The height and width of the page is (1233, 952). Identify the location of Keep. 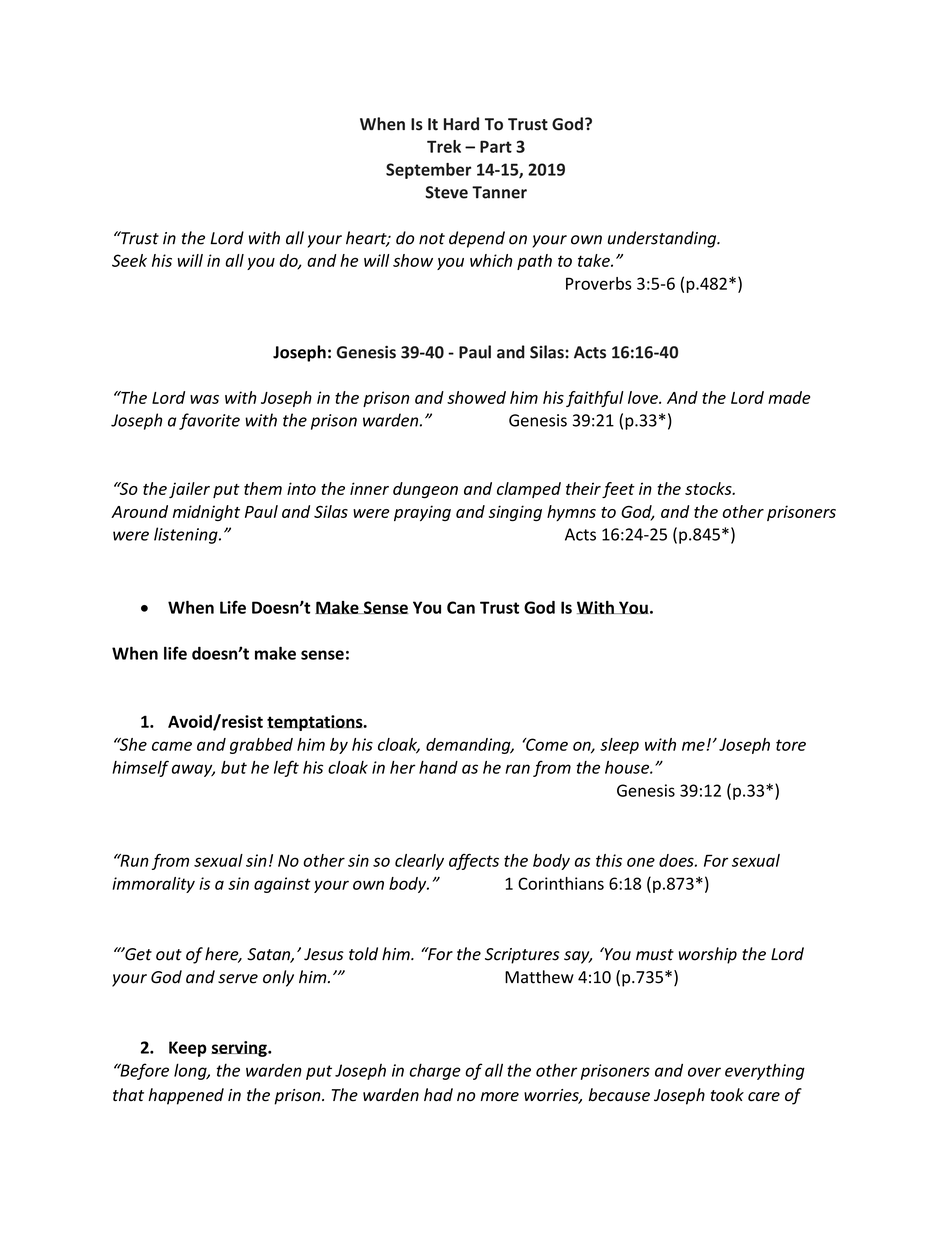
(188, 1049).
